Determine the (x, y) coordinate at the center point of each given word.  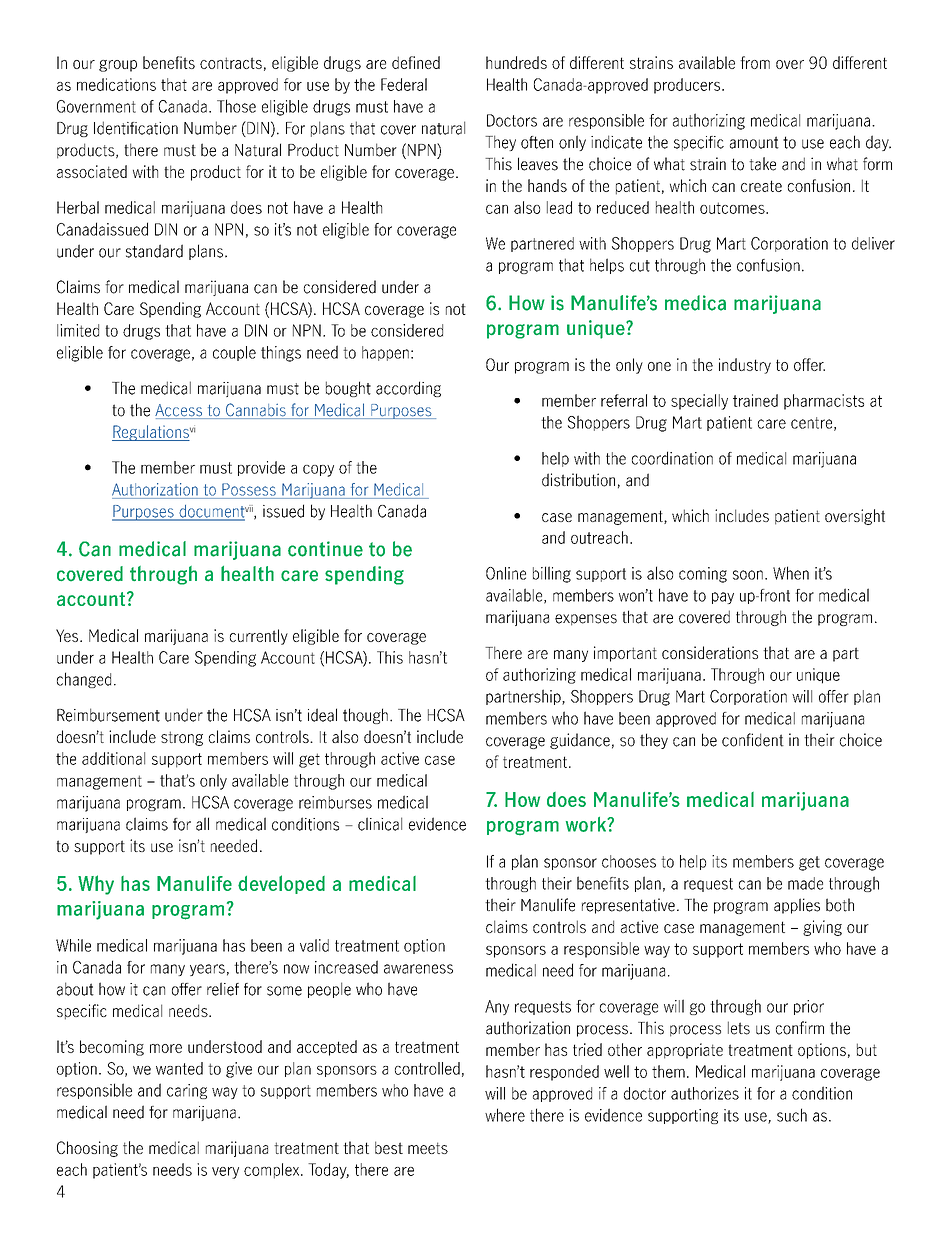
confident (753, 740)
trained (755, 400)
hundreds (516, 62)
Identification (136, 128)
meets (428, 1148)
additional (113, 758)
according (408, 389)
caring (187, 1091)
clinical (380, 824)
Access (180, 411)
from (755, 62)
